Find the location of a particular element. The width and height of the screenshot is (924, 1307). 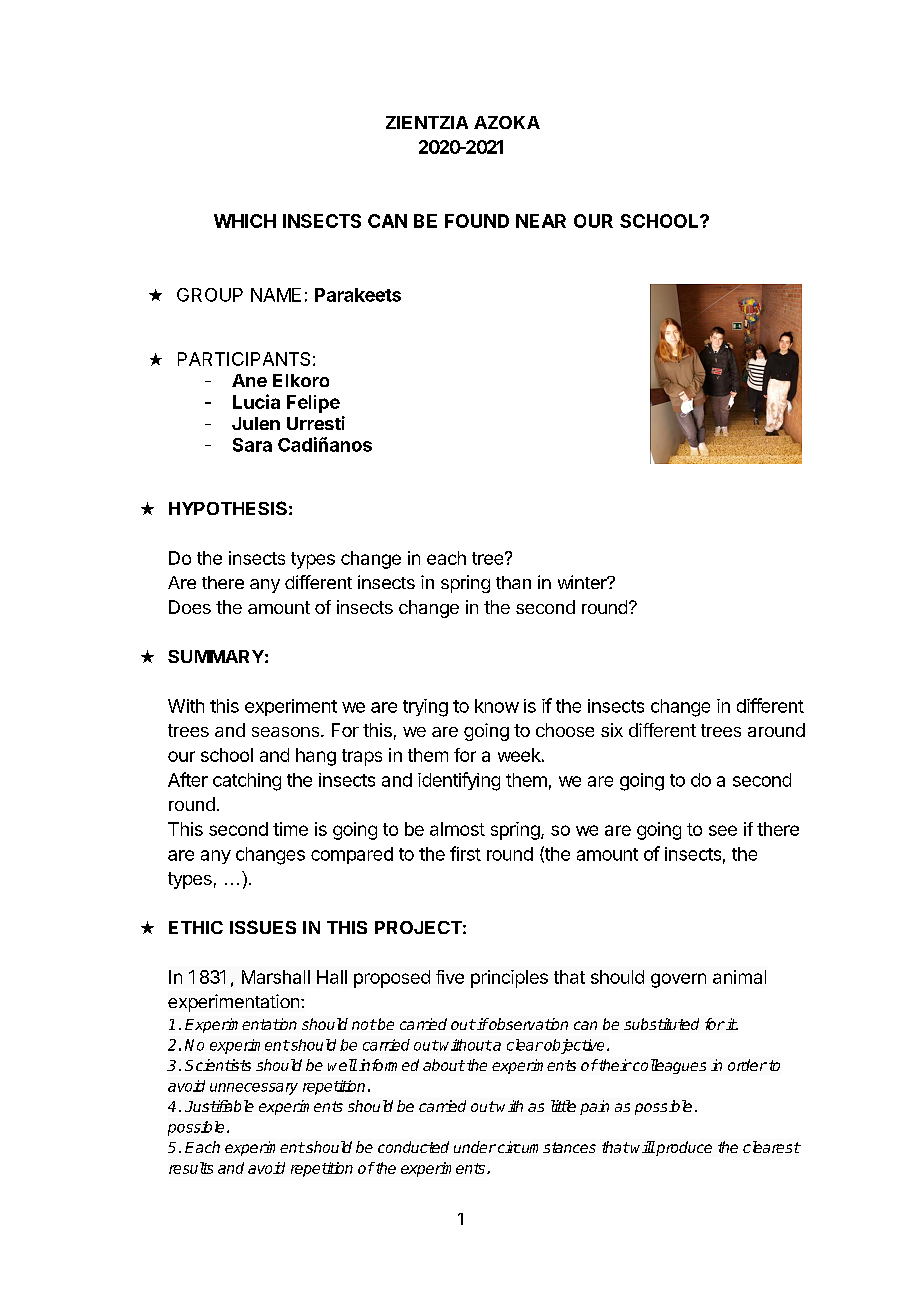

WHICH is located at coordinates (245, 221).
